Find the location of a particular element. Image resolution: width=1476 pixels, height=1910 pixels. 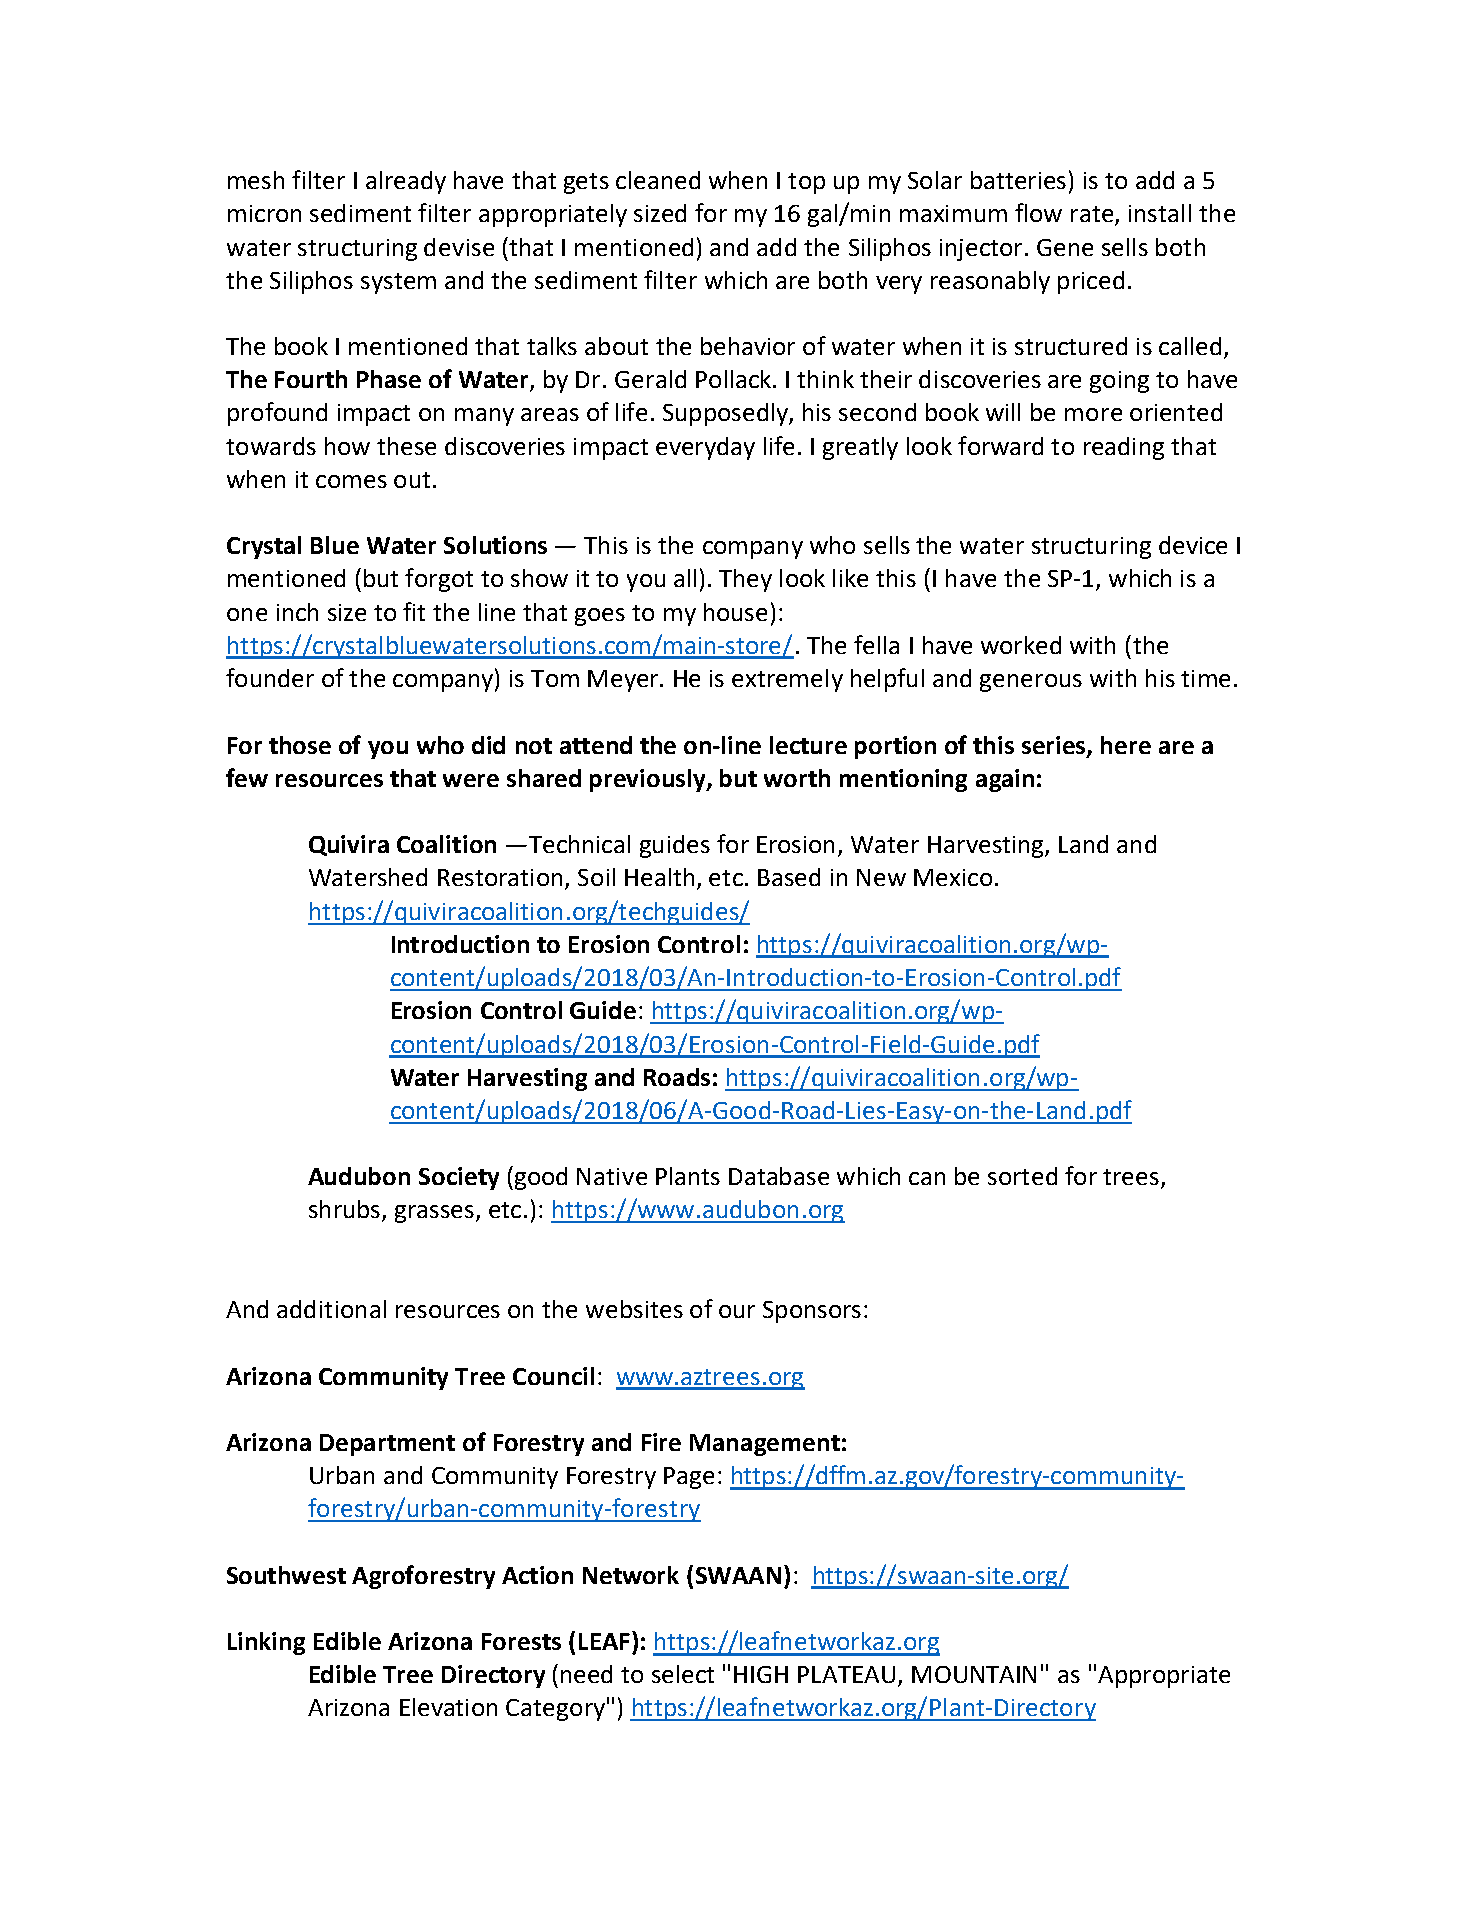

cleaned is located at coordinates (658, 180).
